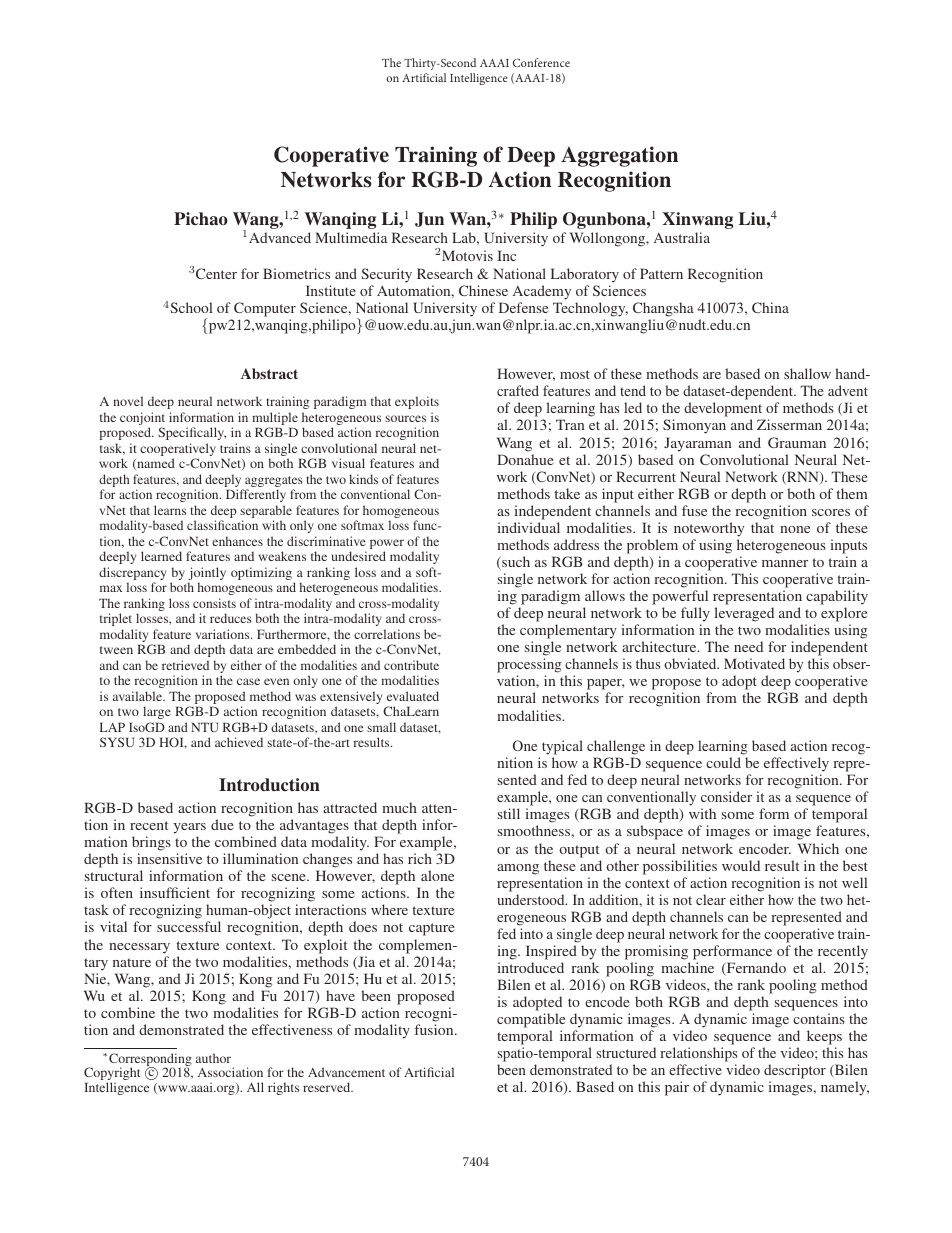  I want to click on such, so click(515, 563).
